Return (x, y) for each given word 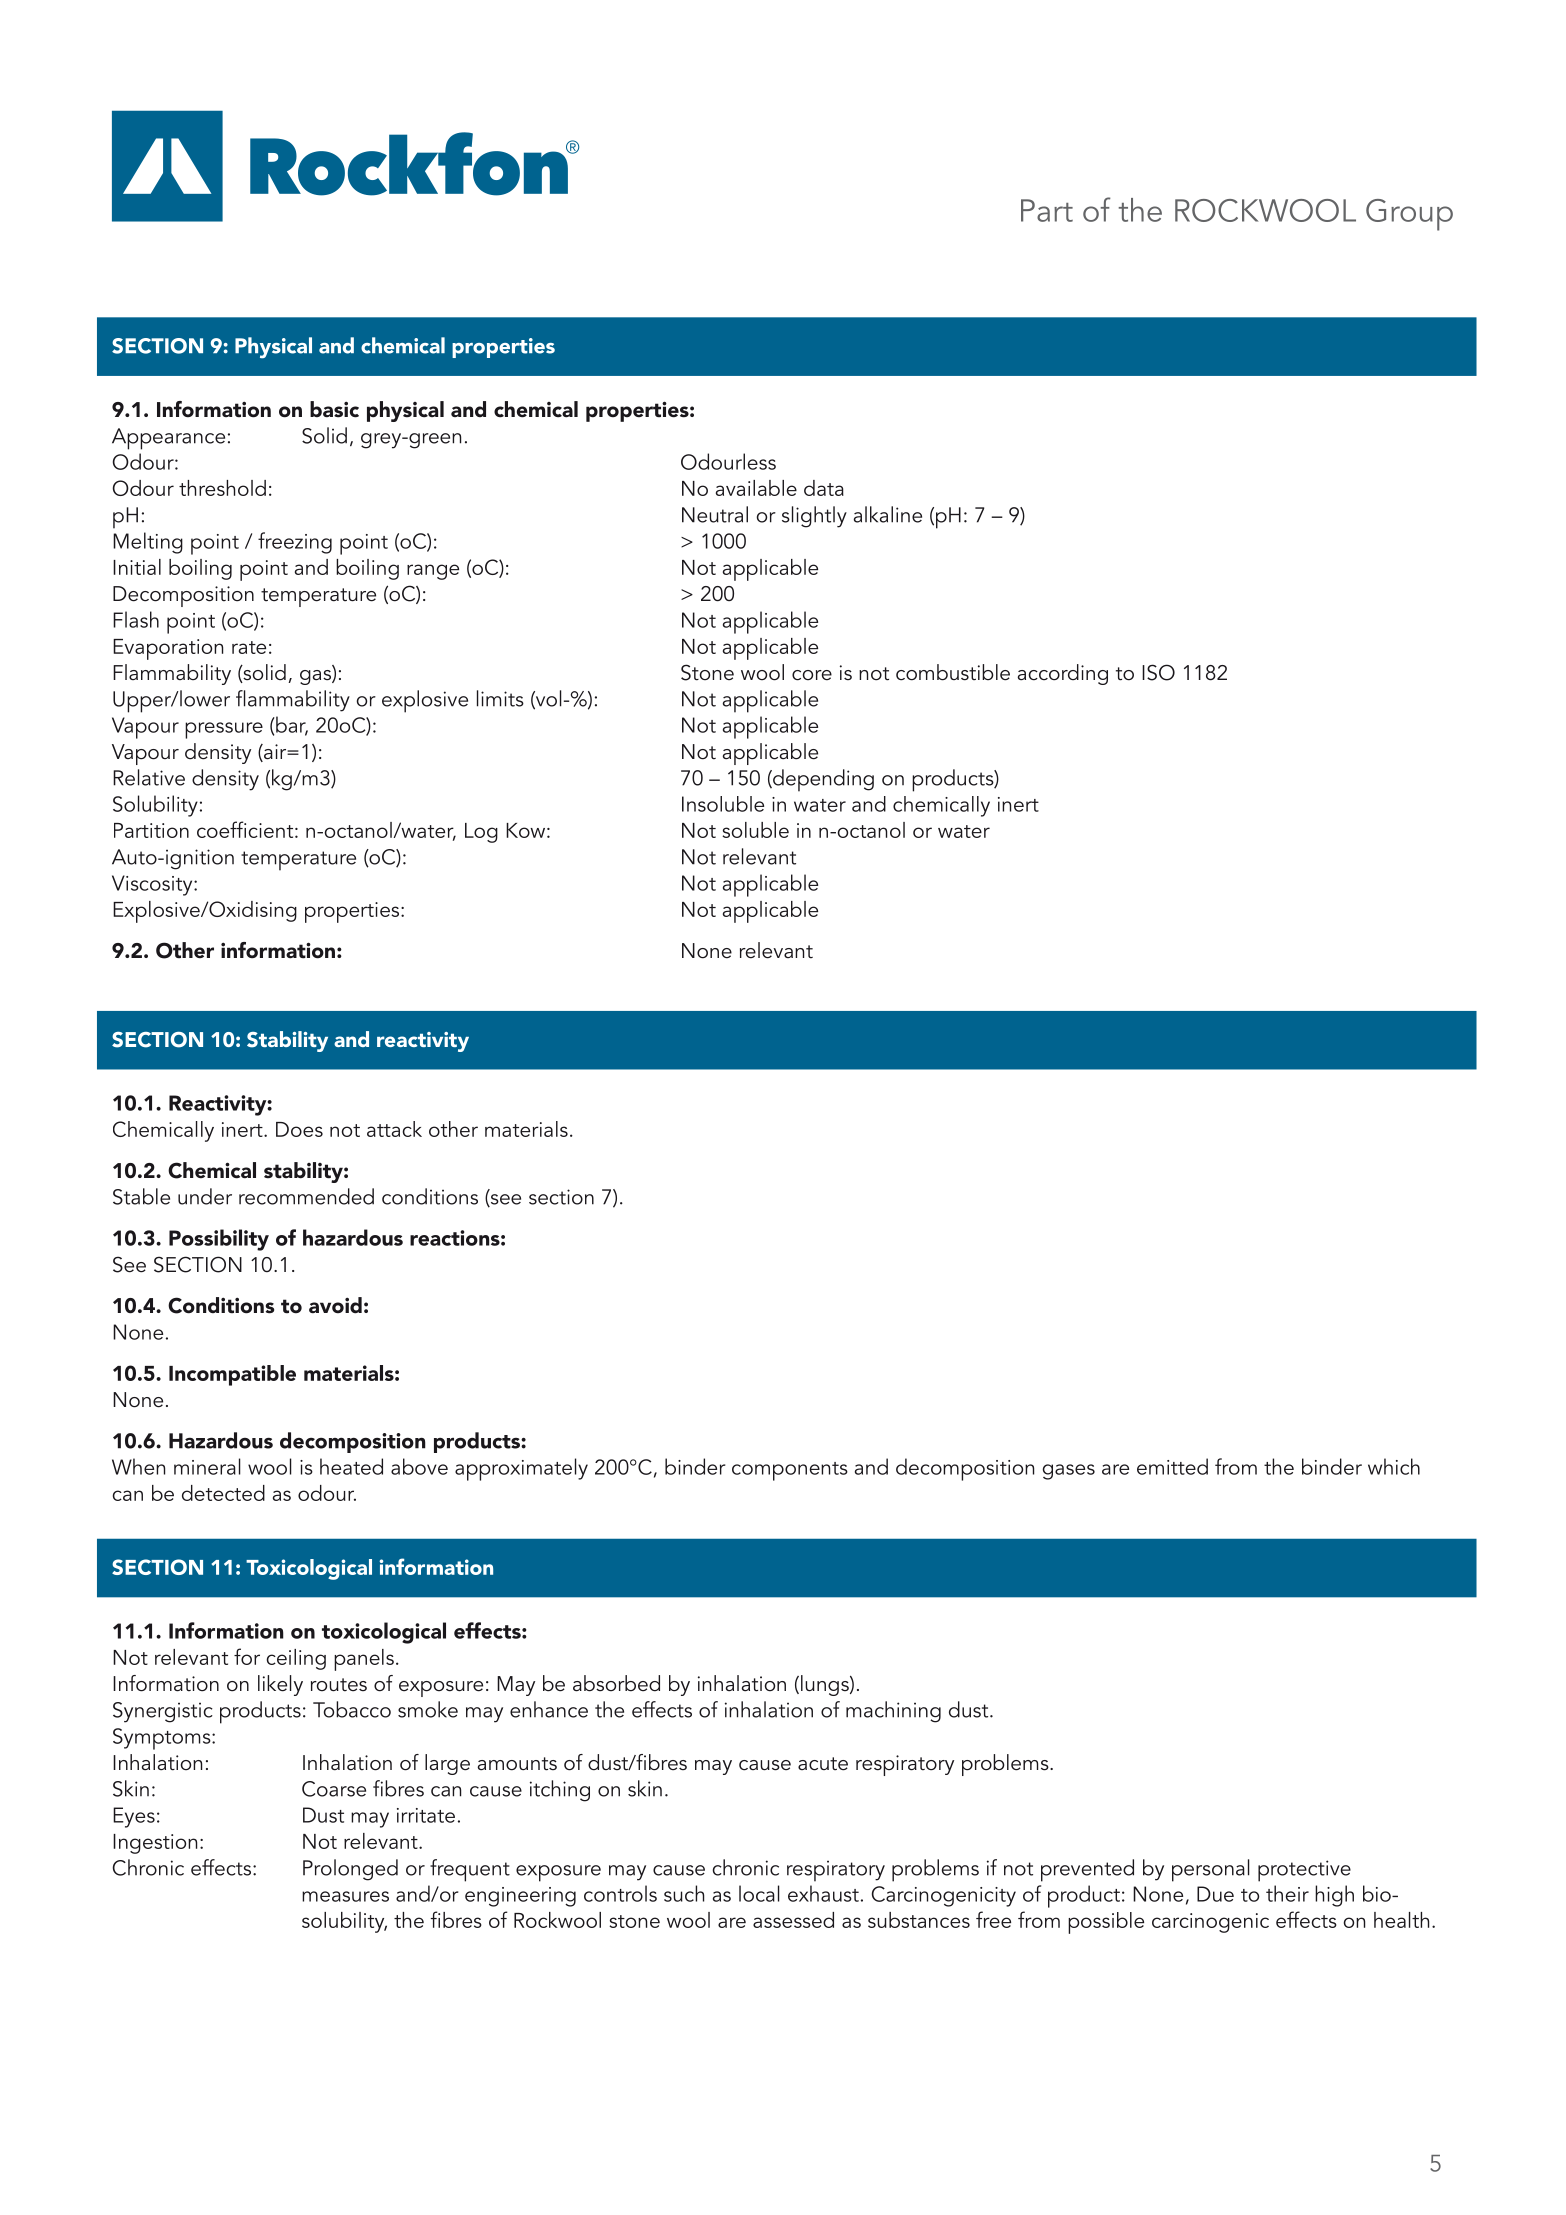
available (756, 488)
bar (291, 725)
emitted (1172, 1466)
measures (345, 1896)
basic (334, 409)
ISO (1158, 672)
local (759, 1893)
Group (1409, 215)
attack (394, 1129)
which (1394, 1466)
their (1287, 1893)
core (812, 675)
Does (299, 1129)
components (790, 1471)
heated (351, 1466)
